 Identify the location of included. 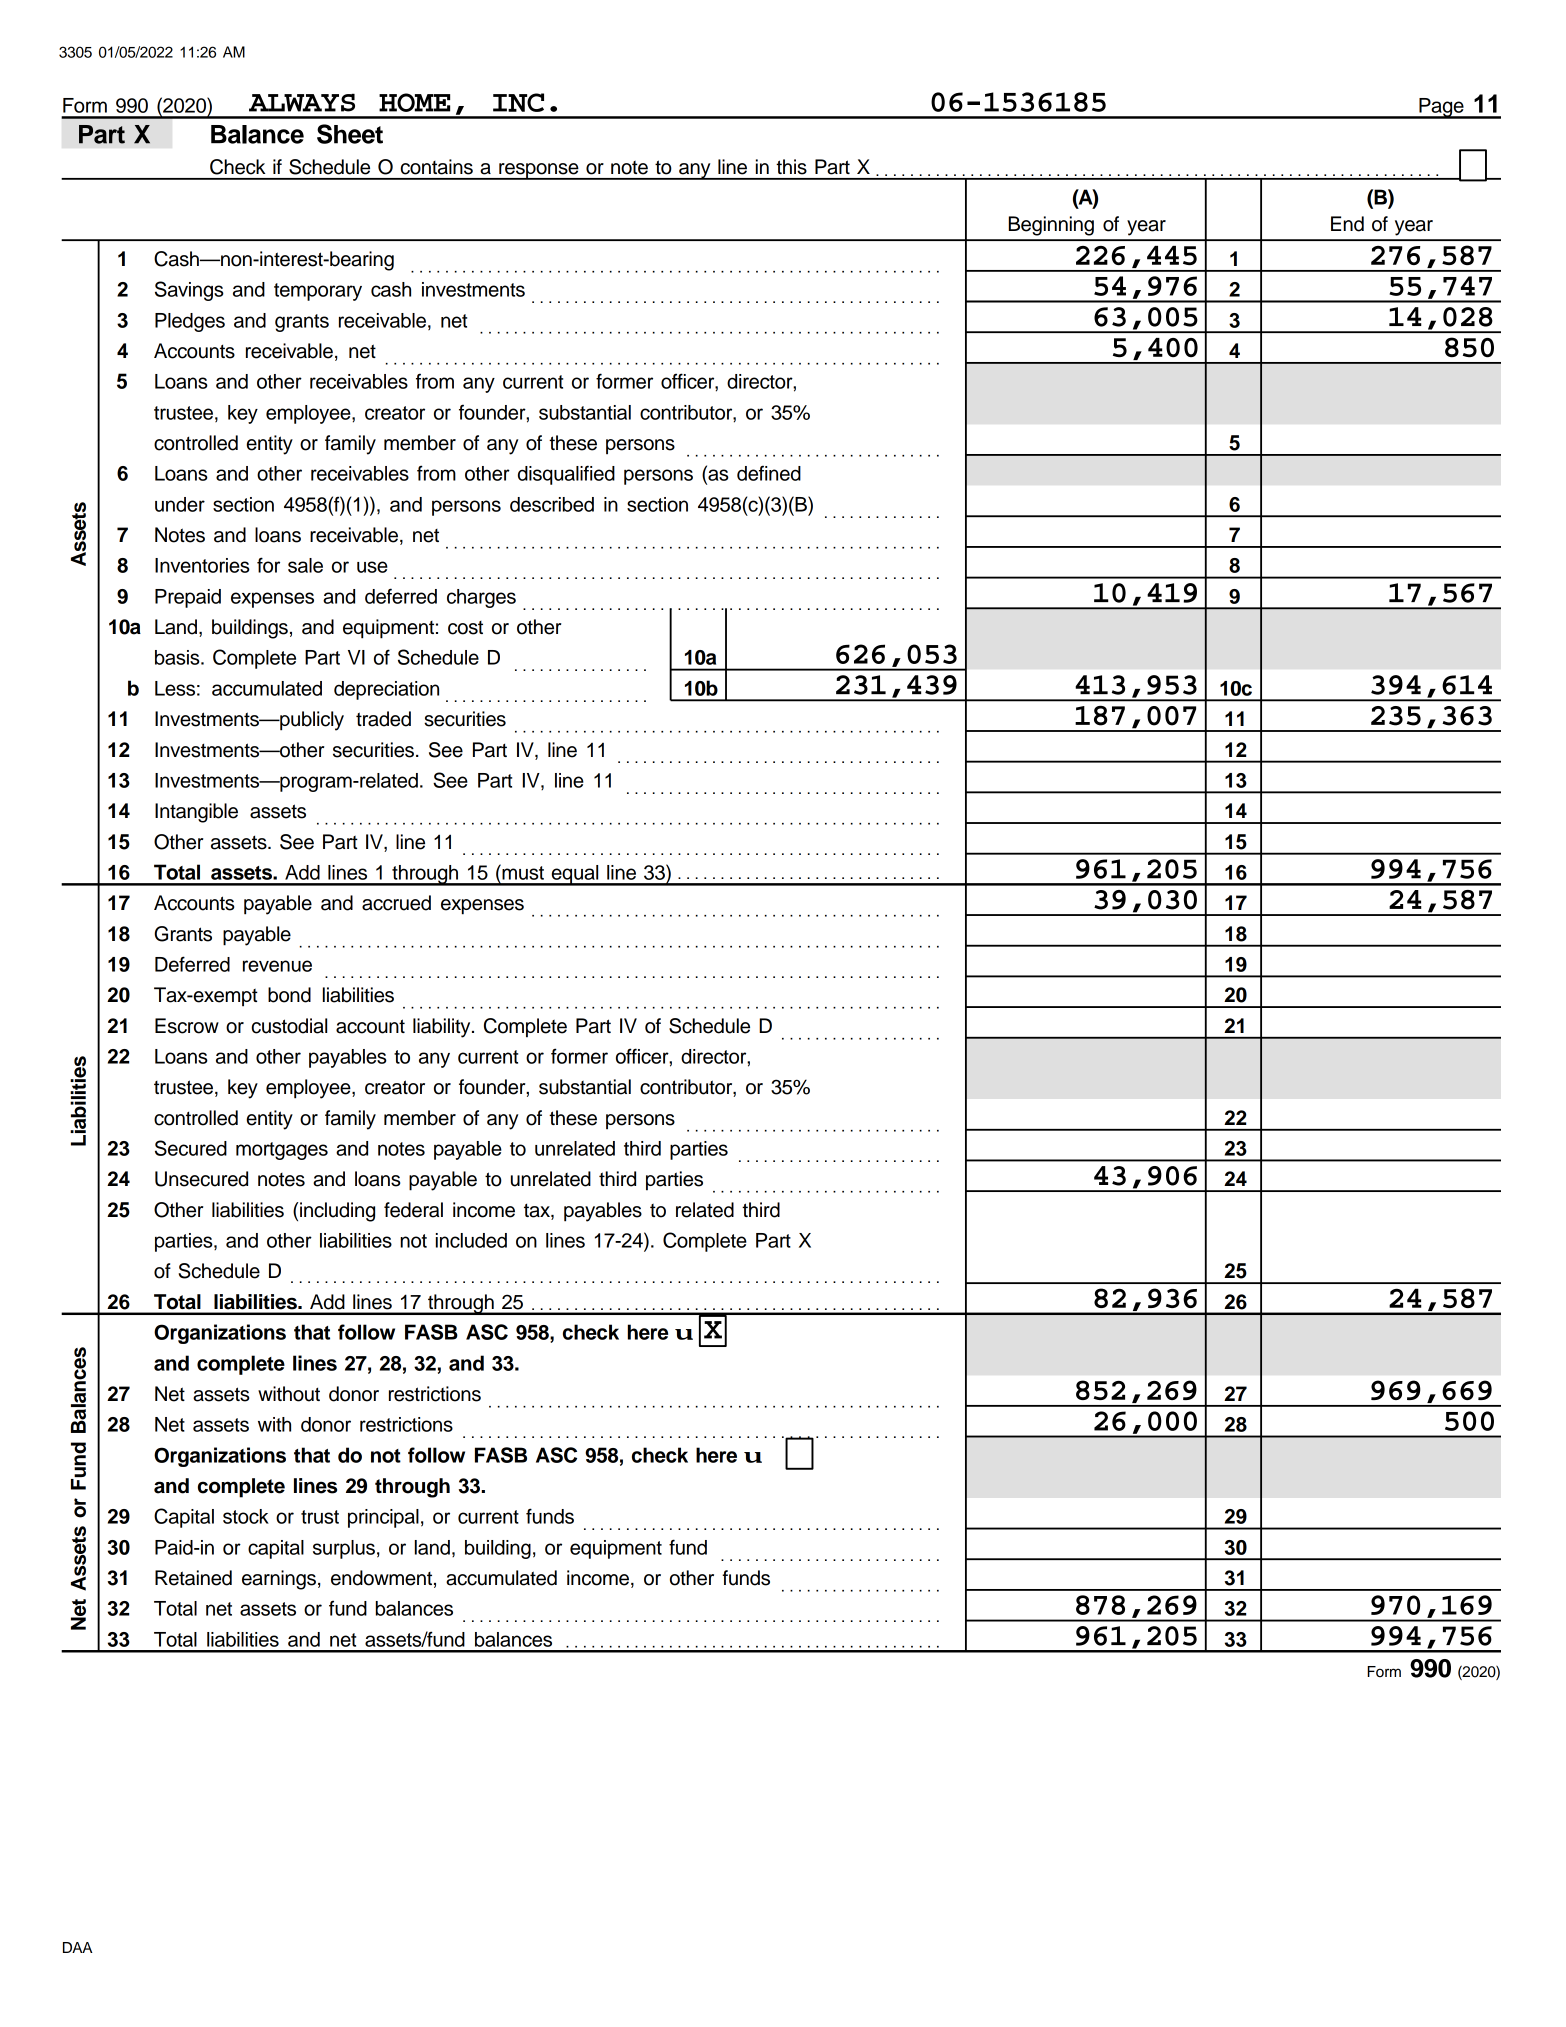
(471, 1240).
